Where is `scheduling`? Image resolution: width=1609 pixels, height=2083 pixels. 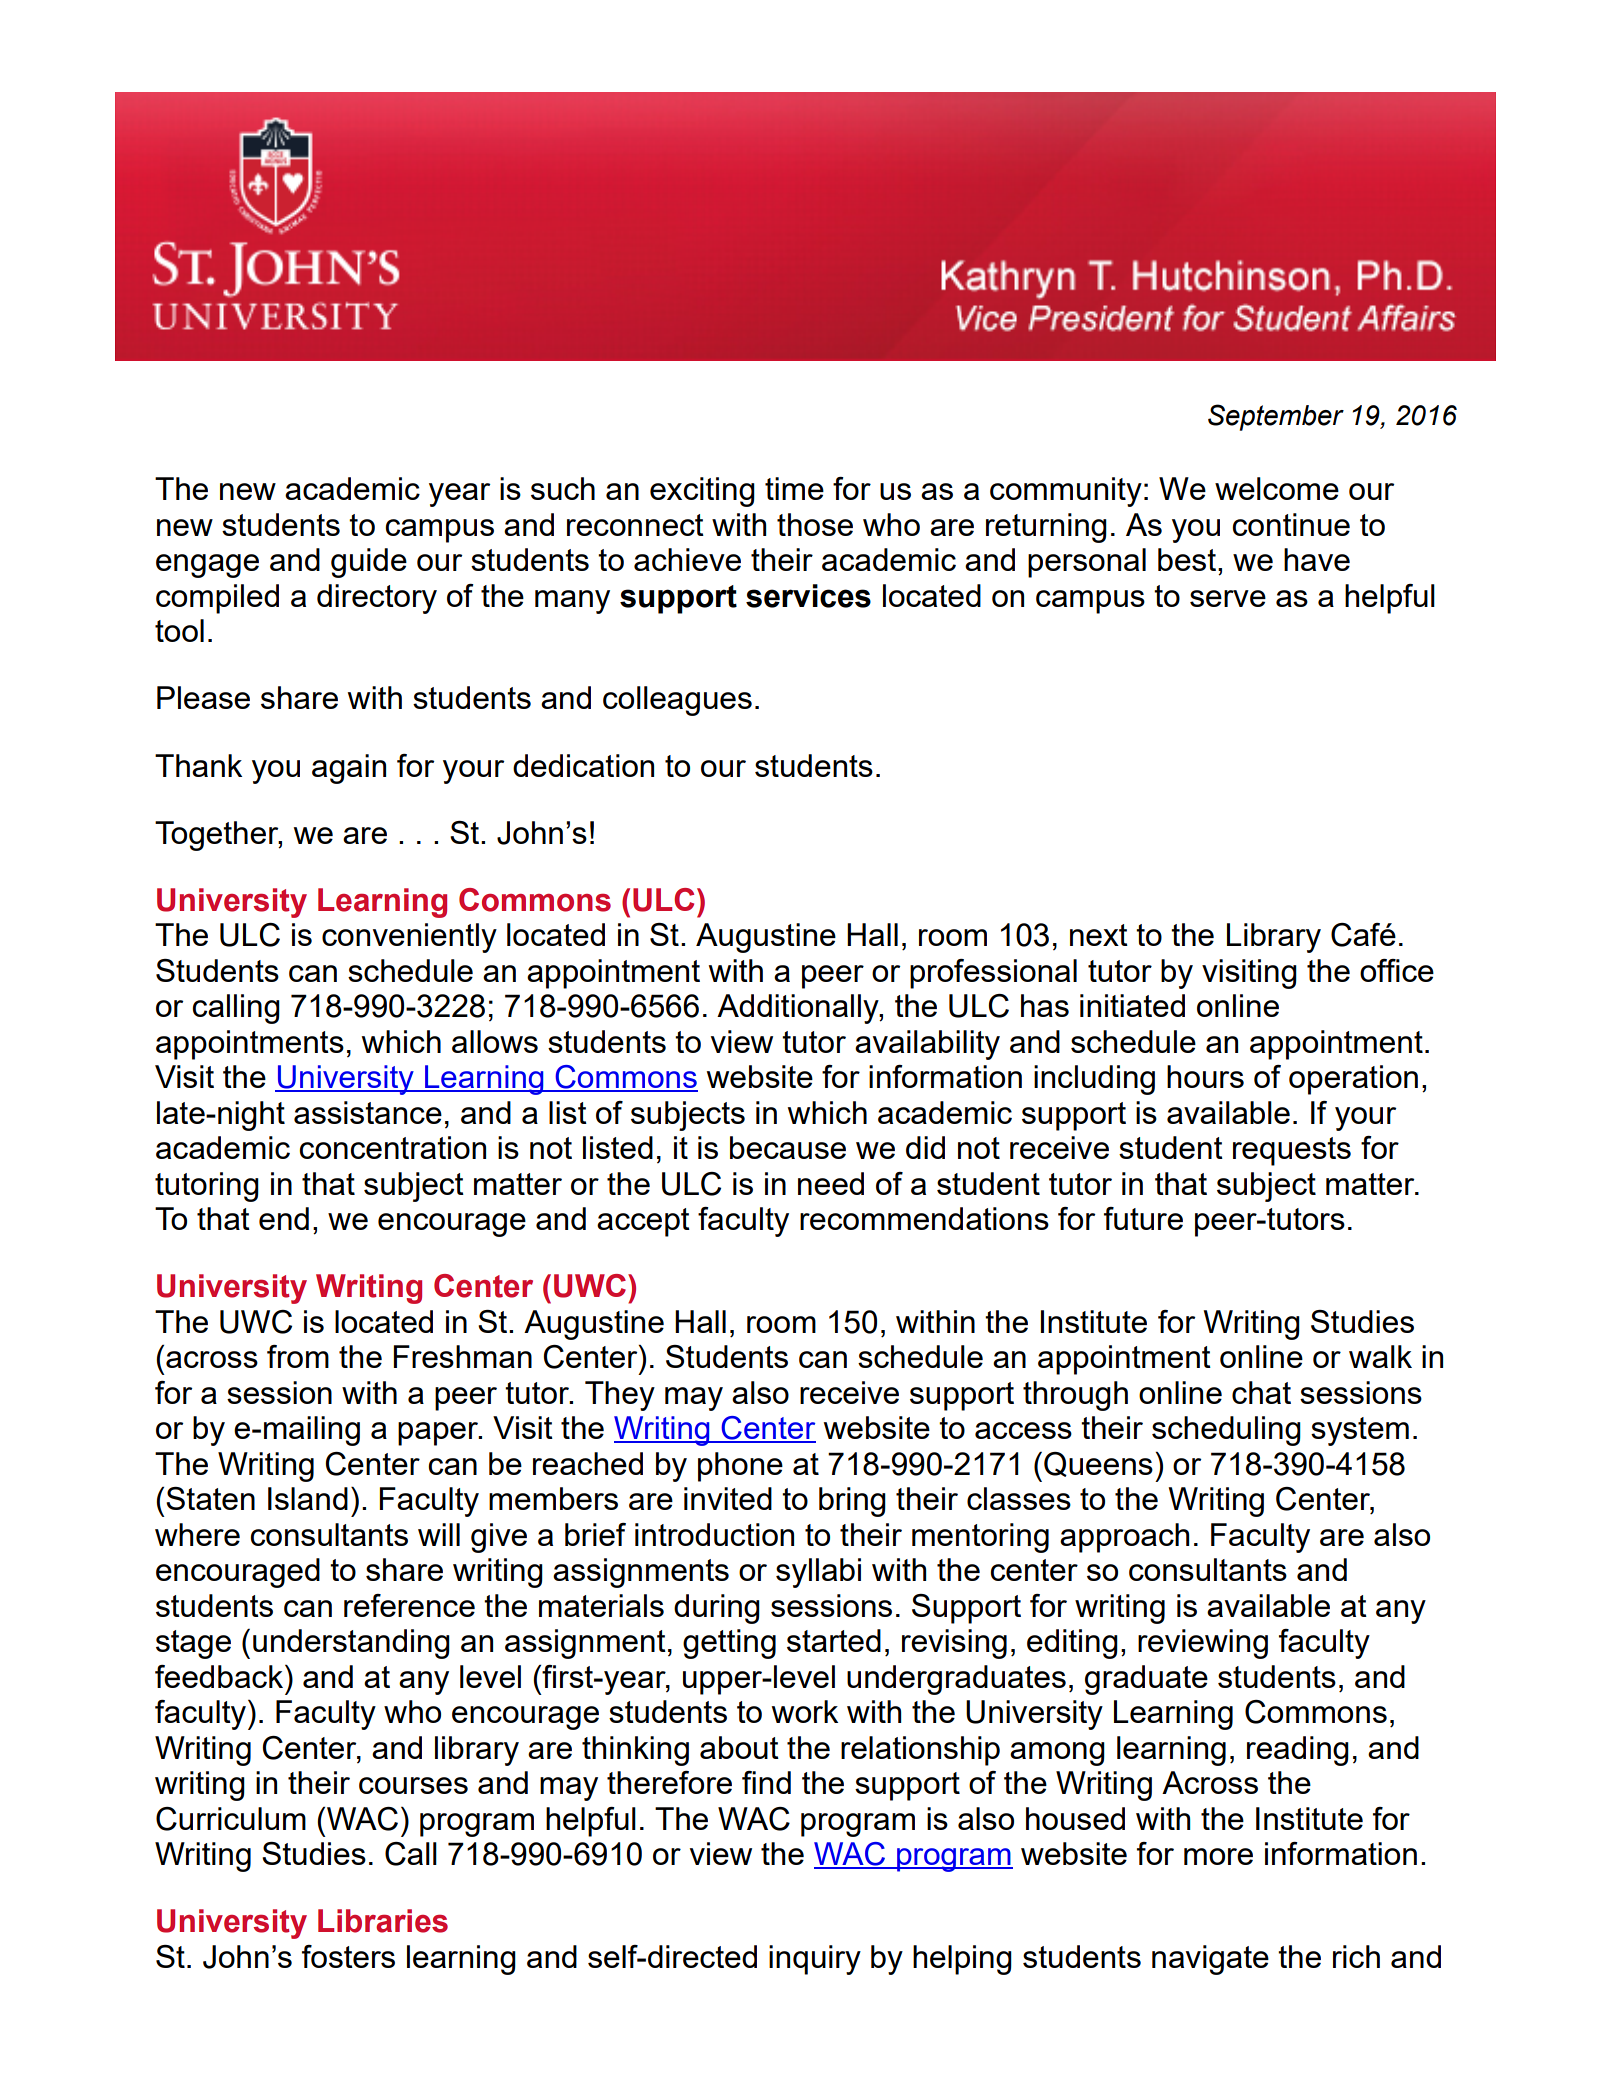
scheduling is located at coordinates (1226, 1431).
